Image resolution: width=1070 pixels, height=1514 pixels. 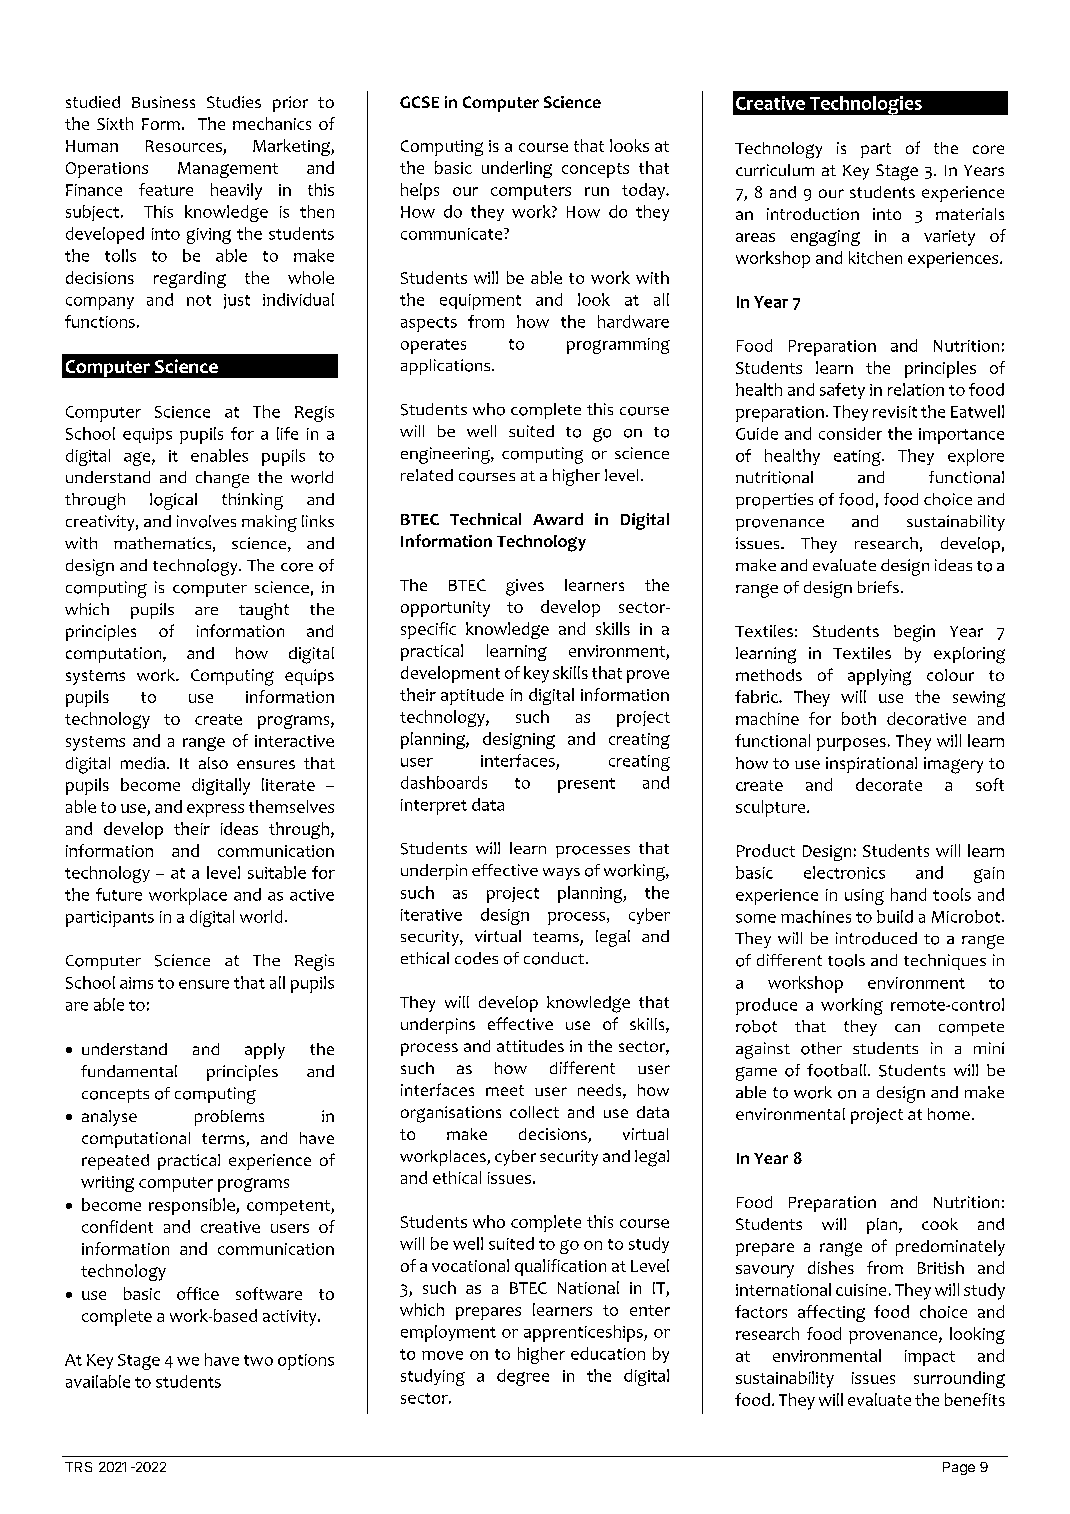 I want to click on present, so click(x=586, y=785).
